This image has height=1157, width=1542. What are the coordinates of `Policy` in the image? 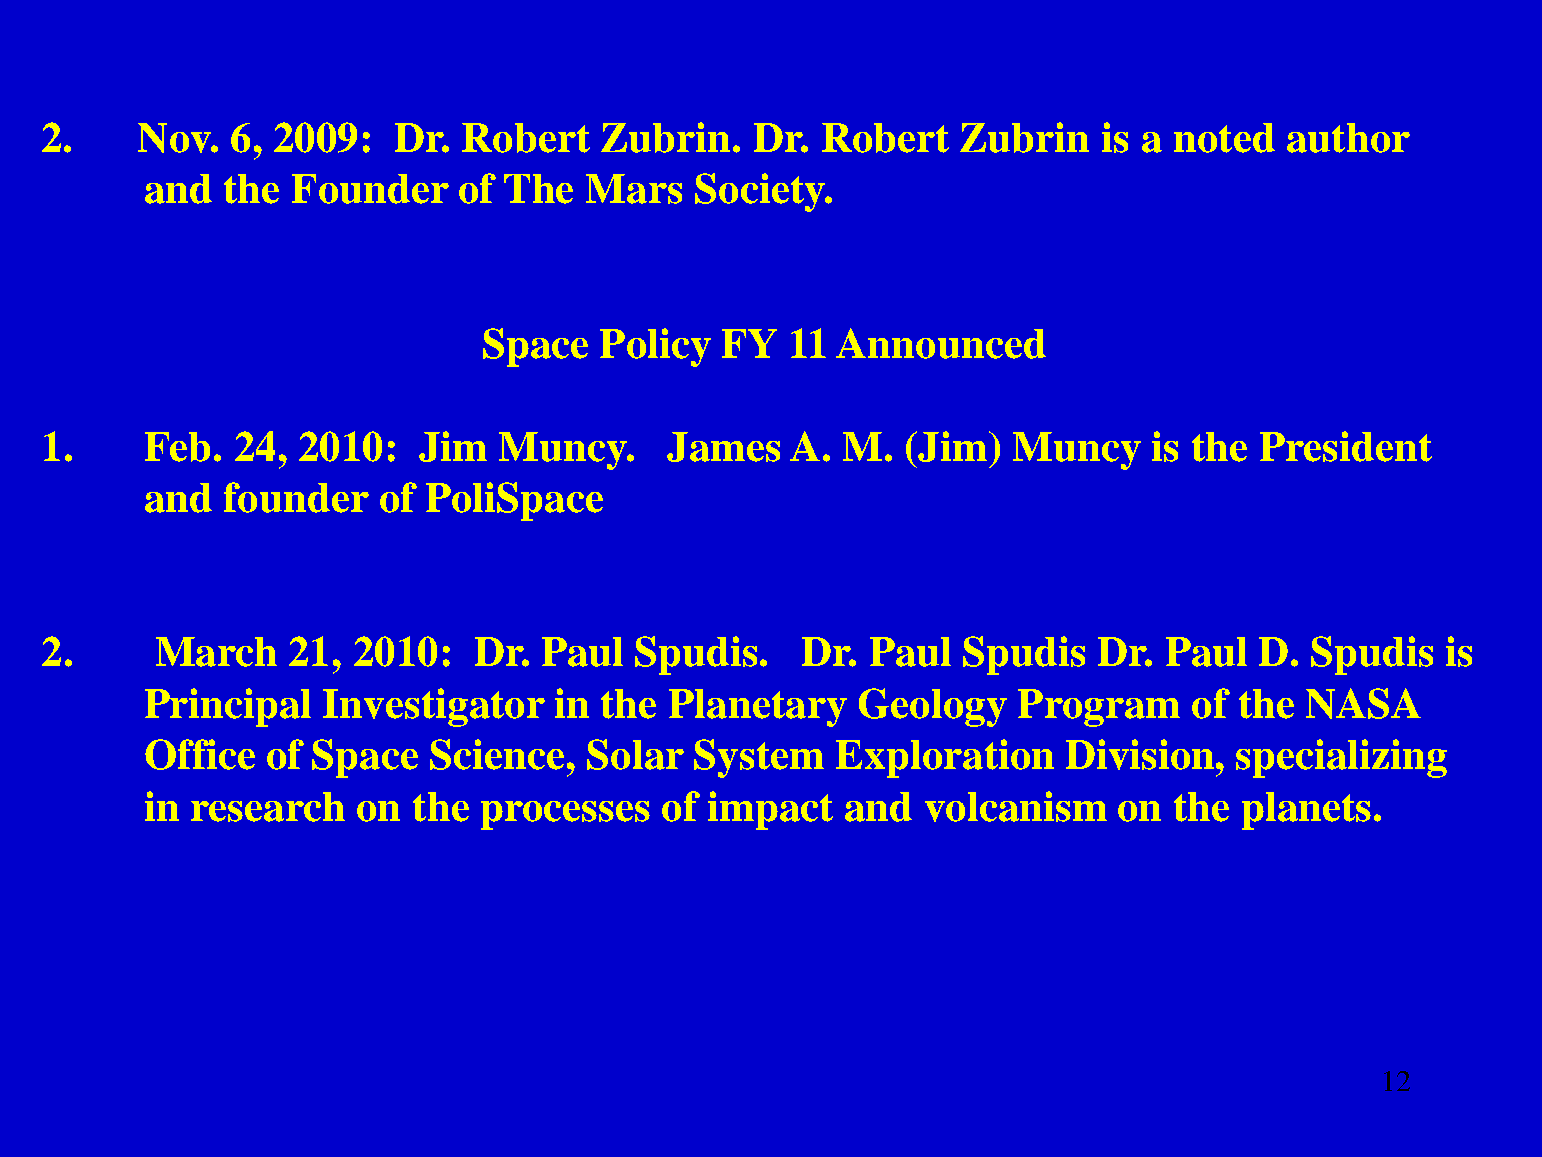 It's located at (655, 347).
